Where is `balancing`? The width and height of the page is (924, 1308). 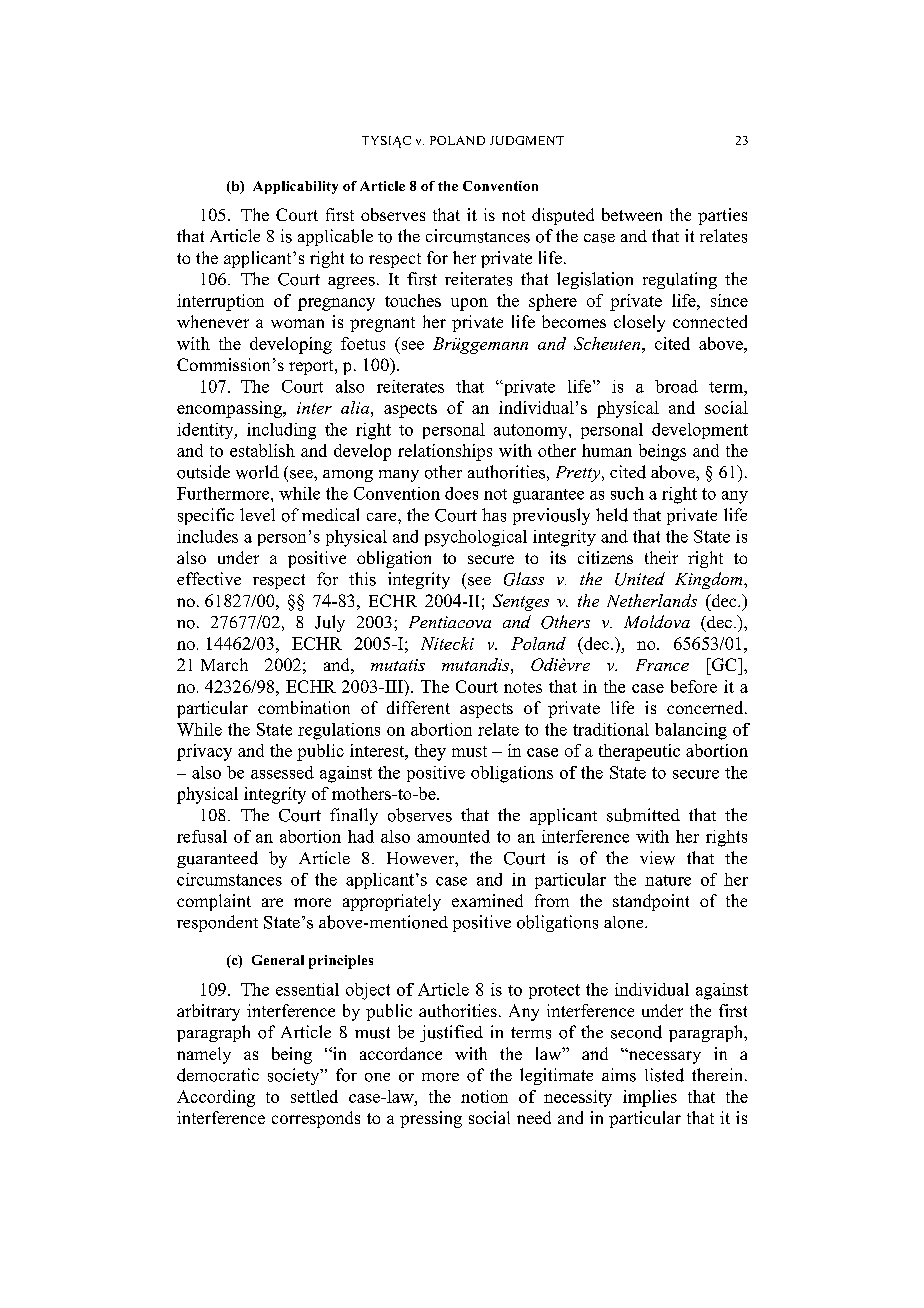 balancing is located at coordinates (691, 731).
